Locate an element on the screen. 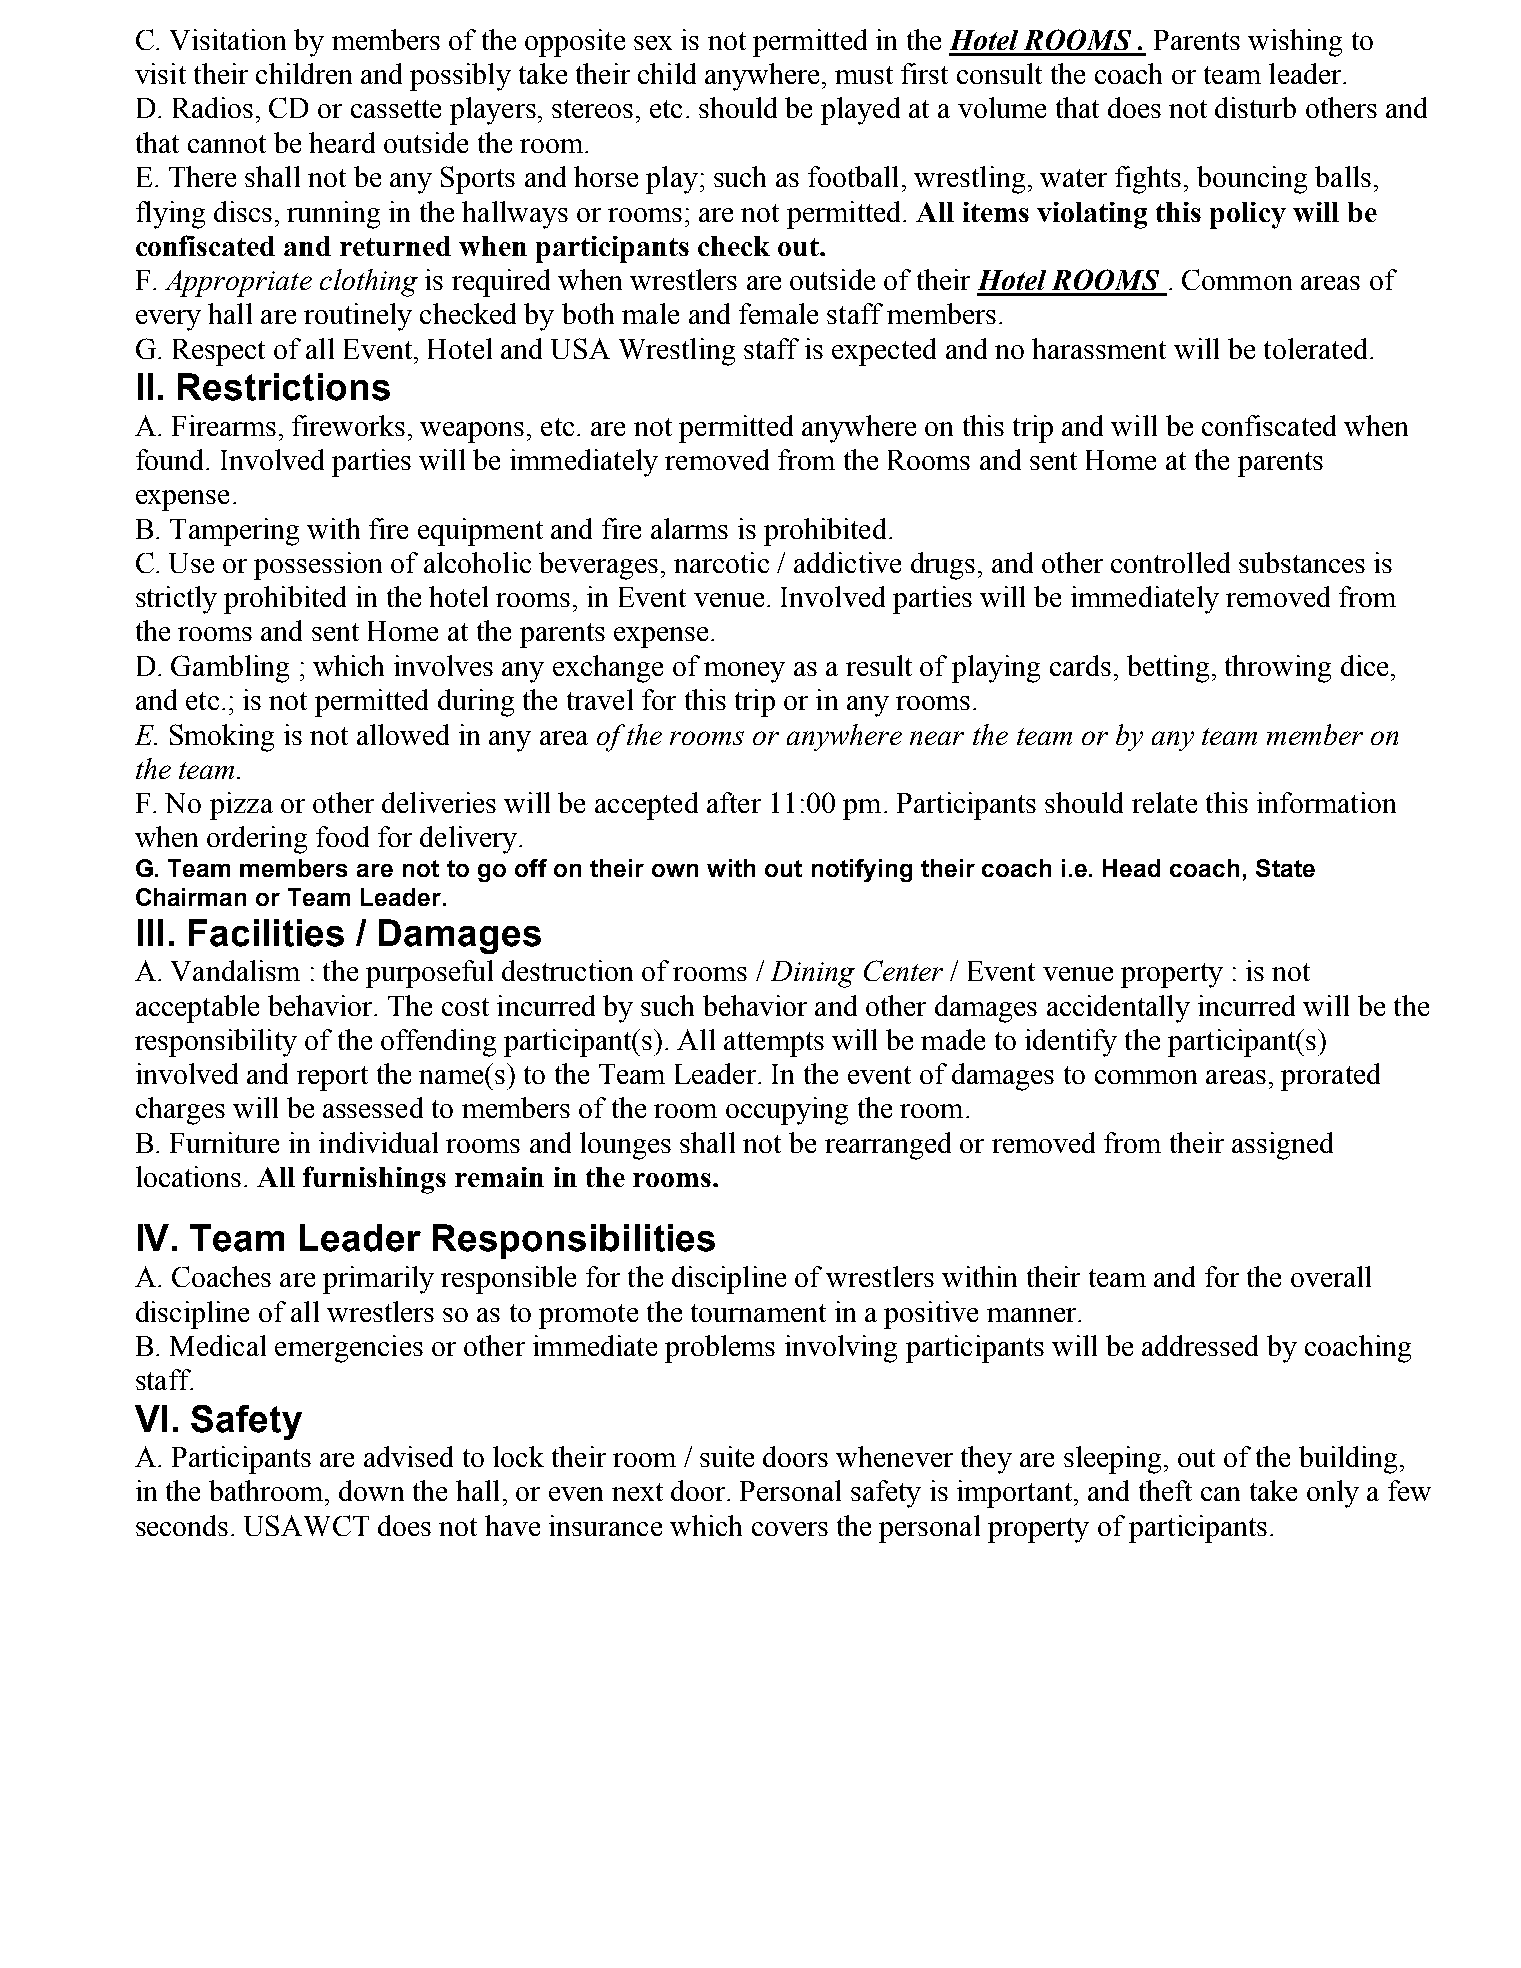  prorated is located at coordinates (1330, 1077).
